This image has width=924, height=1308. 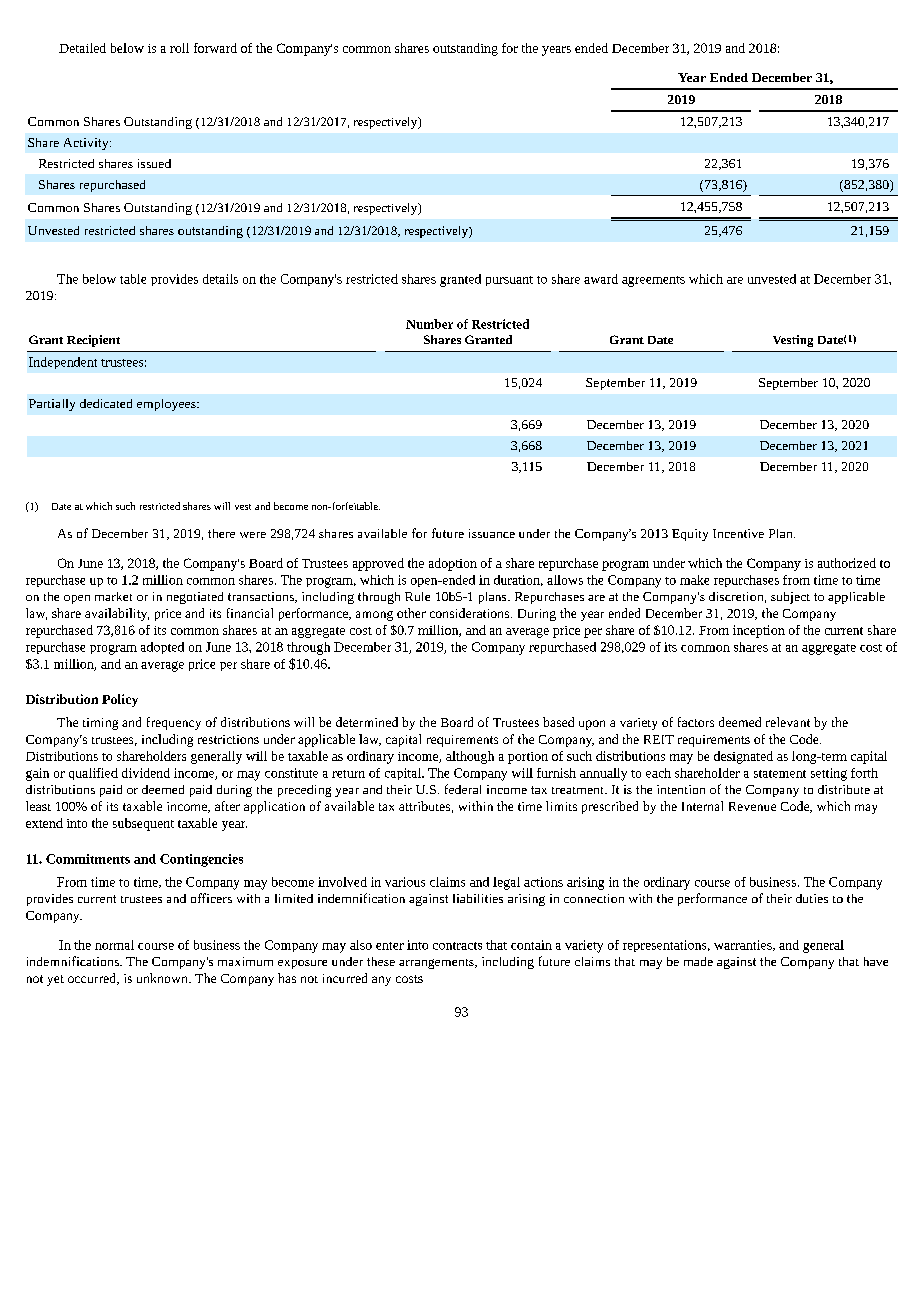 I want to click on normal, so click(x=114, y=945).
